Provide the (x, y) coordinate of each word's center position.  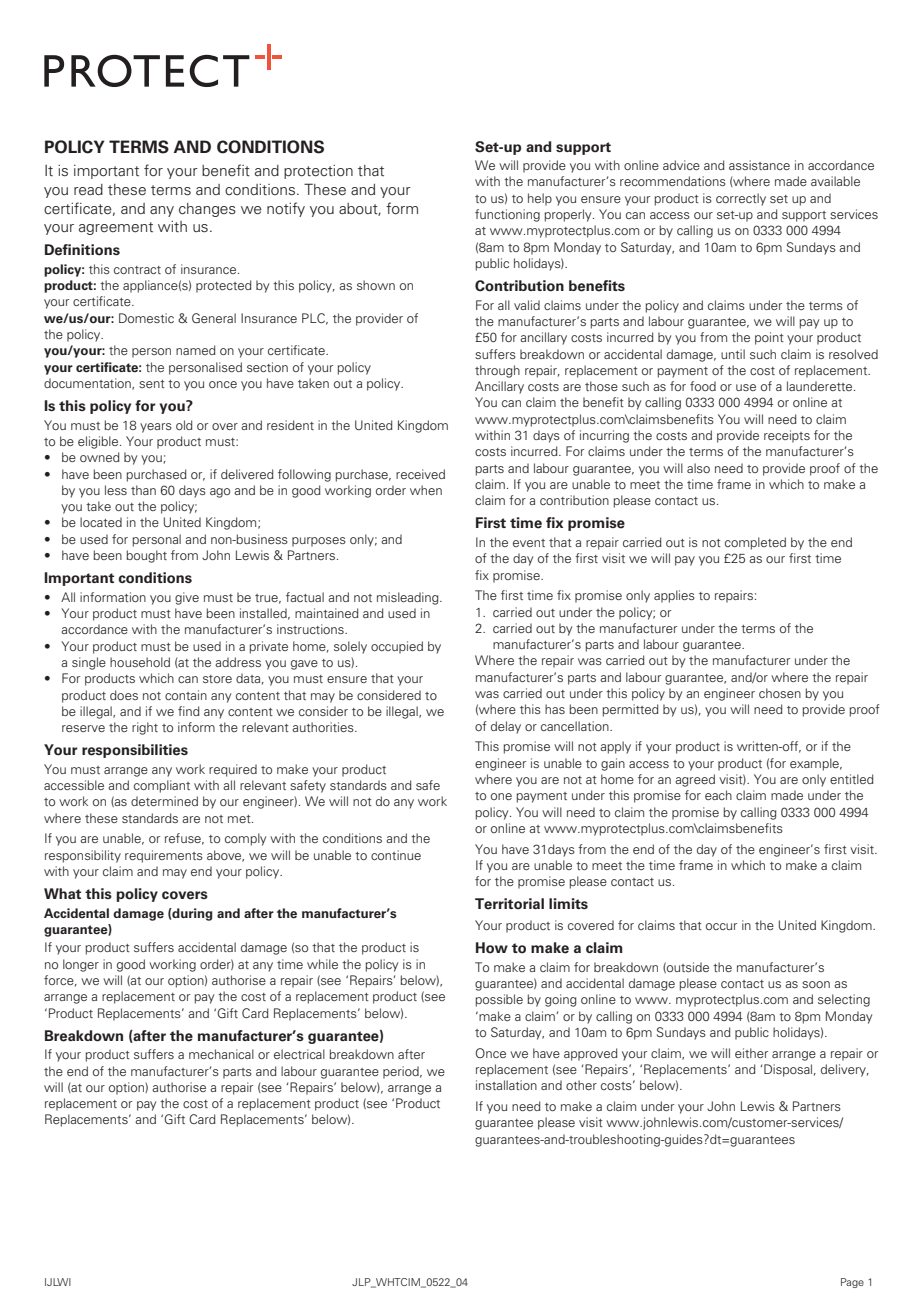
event (529, 543)
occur (721, 926)
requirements (164, 856)
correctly (741, 199)
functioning (507, 215)
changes (207, 210)
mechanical (221, 1054)
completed (755, 543)
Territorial (509, 904)
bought (146, 556)
